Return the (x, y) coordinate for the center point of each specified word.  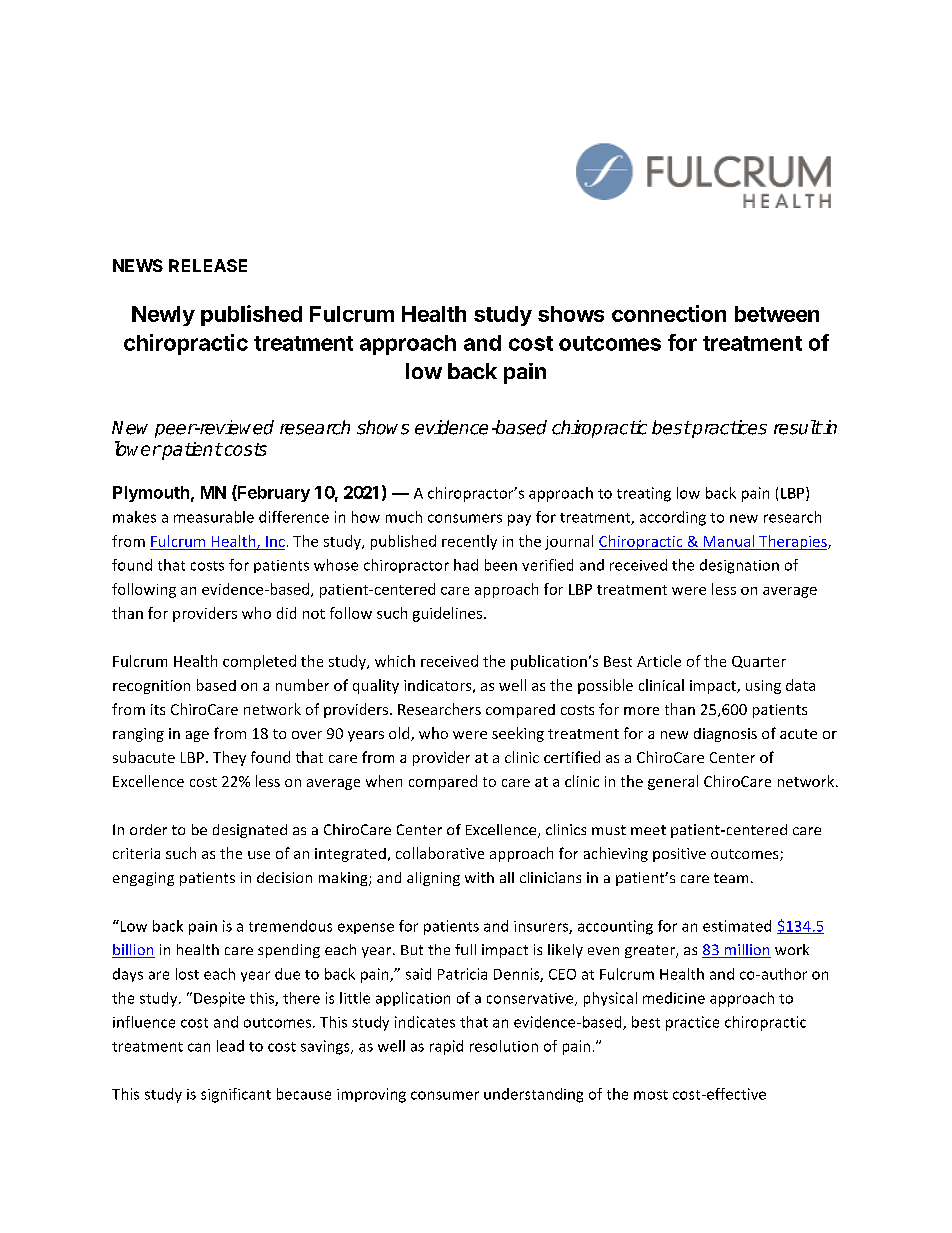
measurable (214, 517)
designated (250, 831)
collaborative (440, 853)
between (777, 314)
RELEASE (208, 265)
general (673, 782)
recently (469, 542)
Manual (729, 541)
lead (230, 1046)
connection (669, 313)
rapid (446, 1047)
